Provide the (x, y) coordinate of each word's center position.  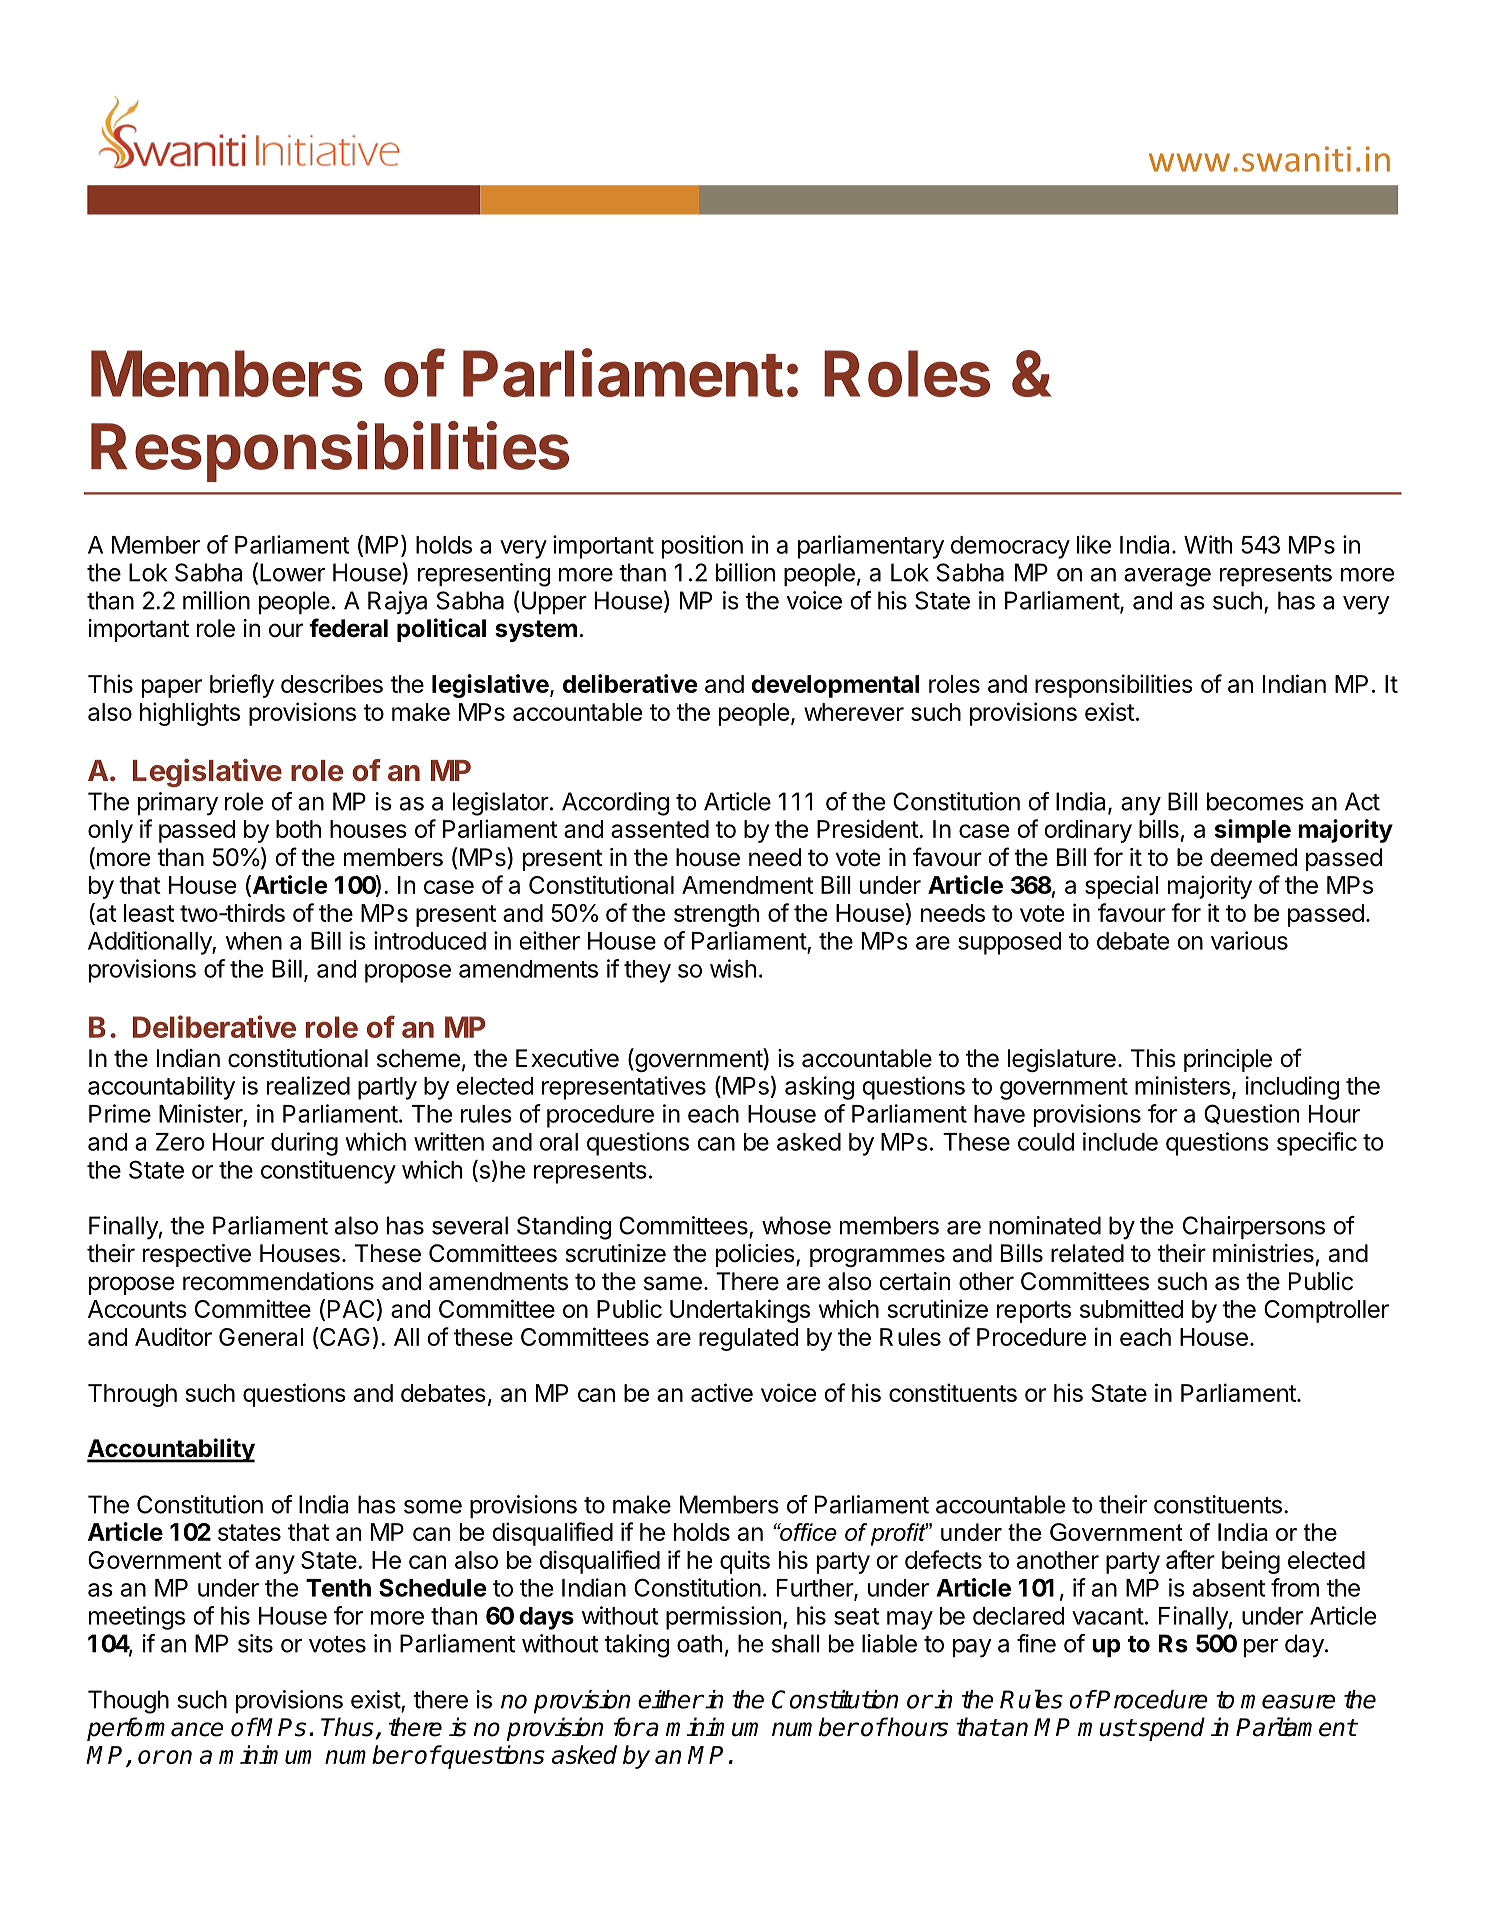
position (702, 547)
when (254, 941)
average (1167, 577)
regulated (748, 1339)
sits (255, 1643)
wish (733, 968)
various (1249, 940)
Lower (292, 572)
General (261, 1337)
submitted (1131, 1308)
